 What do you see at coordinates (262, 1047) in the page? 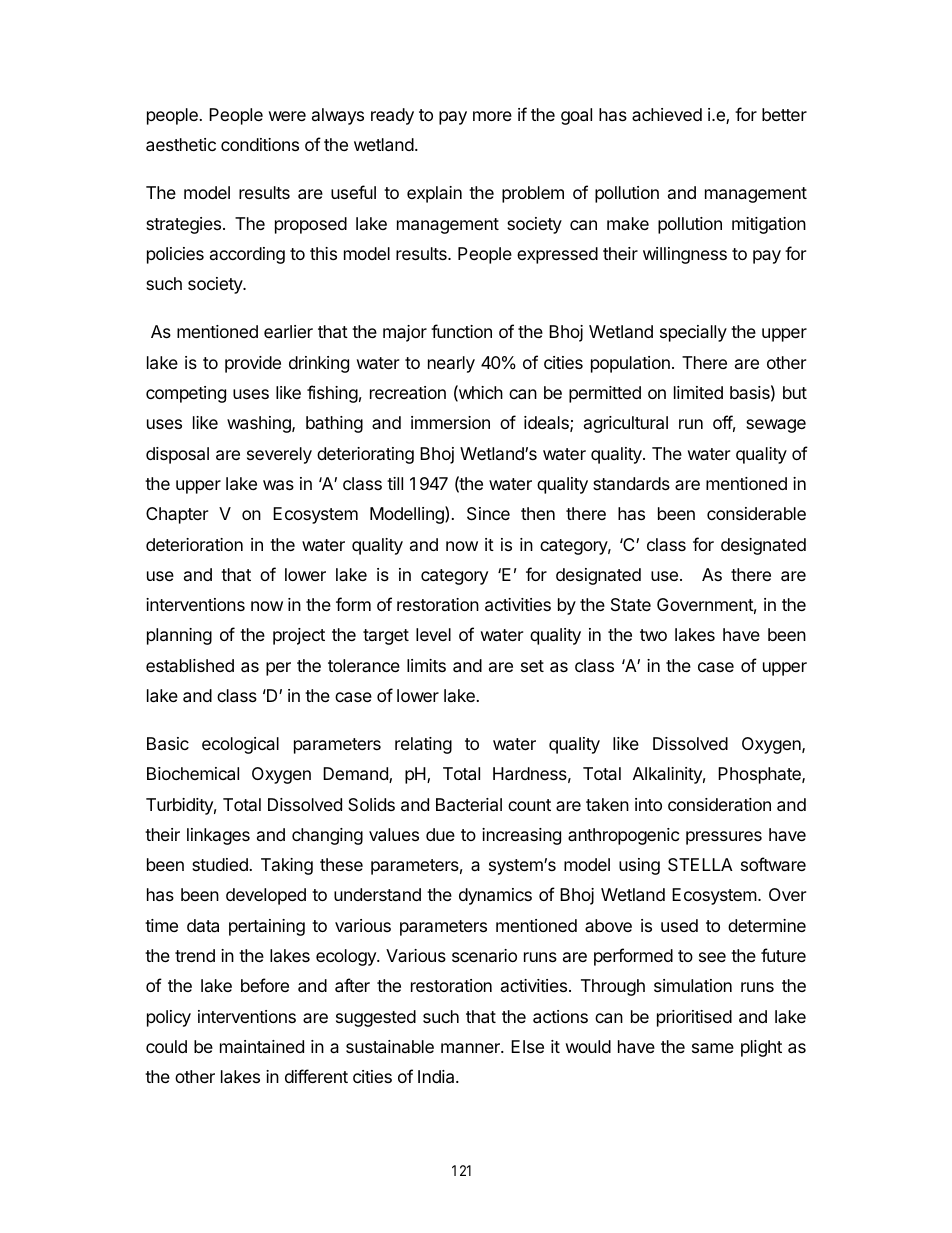
I see `maintained` at bounding box center [262, 1047].
